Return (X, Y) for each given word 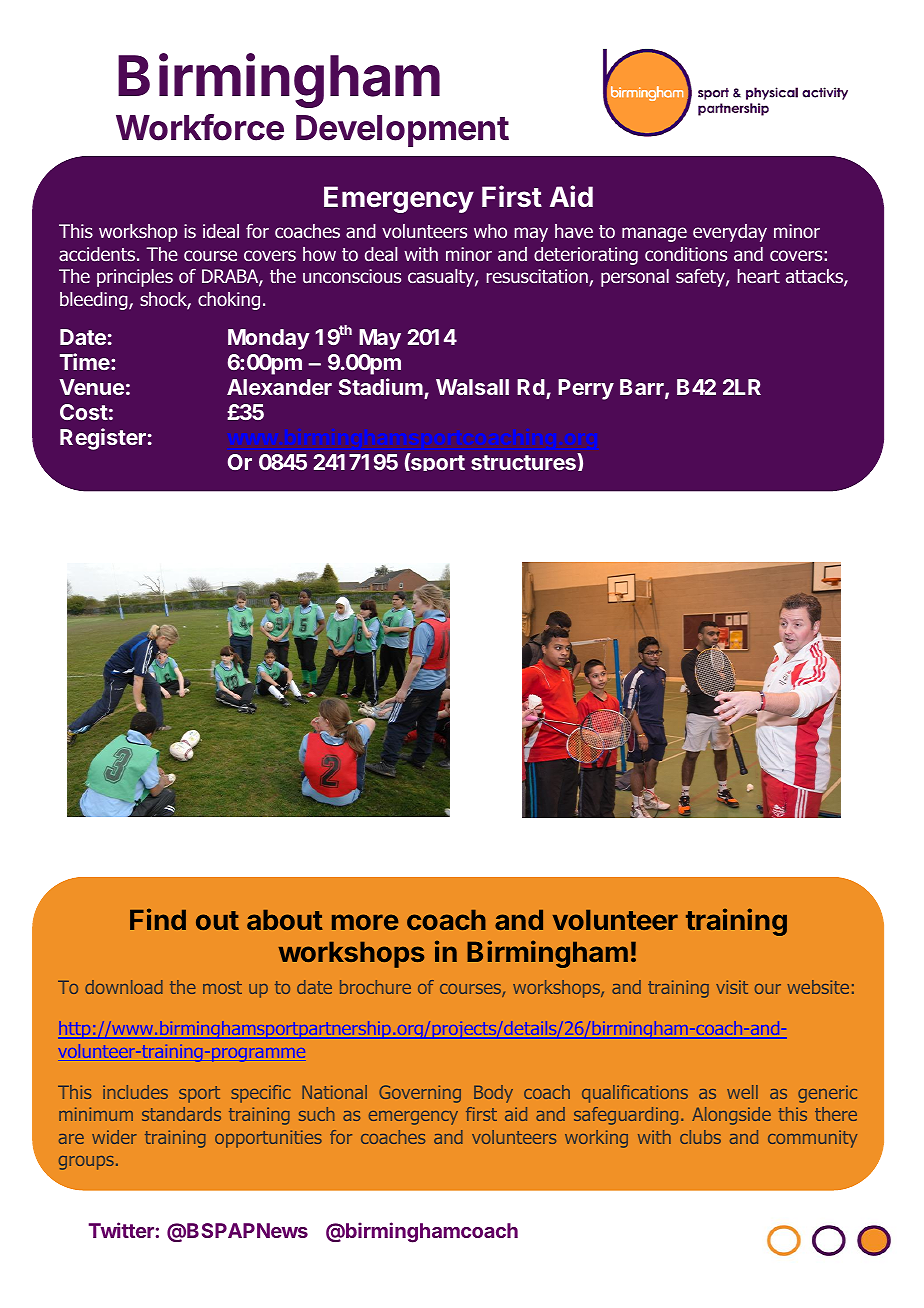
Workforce (200, 127)
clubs (700, 1137)
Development (402, 131)
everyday (730, 233)
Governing (420, 1094)
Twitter (121, 1230)
